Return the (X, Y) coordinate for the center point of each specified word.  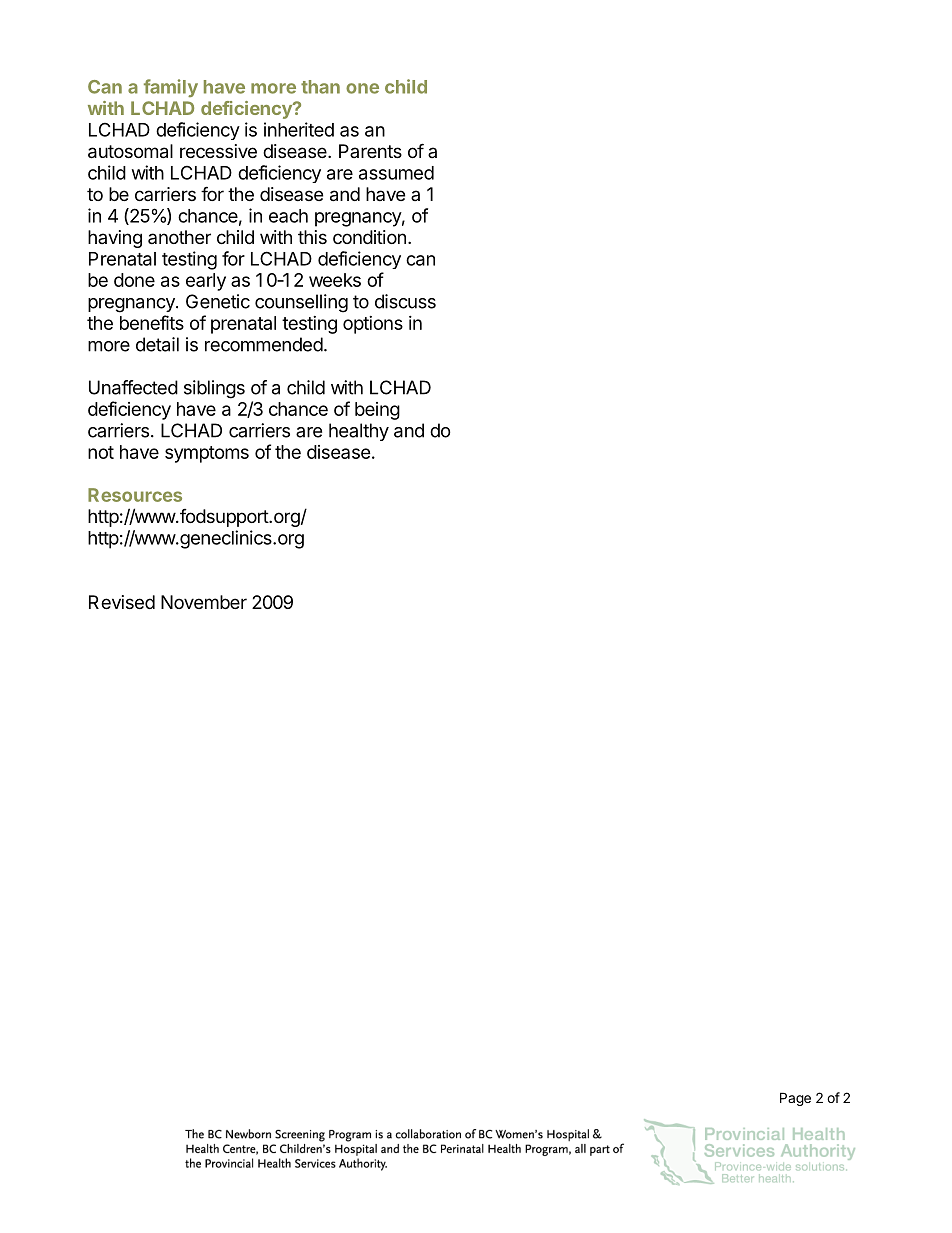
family (171, 88)
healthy (359, 432)
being (377, 411)
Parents (370, 151)
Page (795, 1099)
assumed (396, 173)
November (204, 602)
